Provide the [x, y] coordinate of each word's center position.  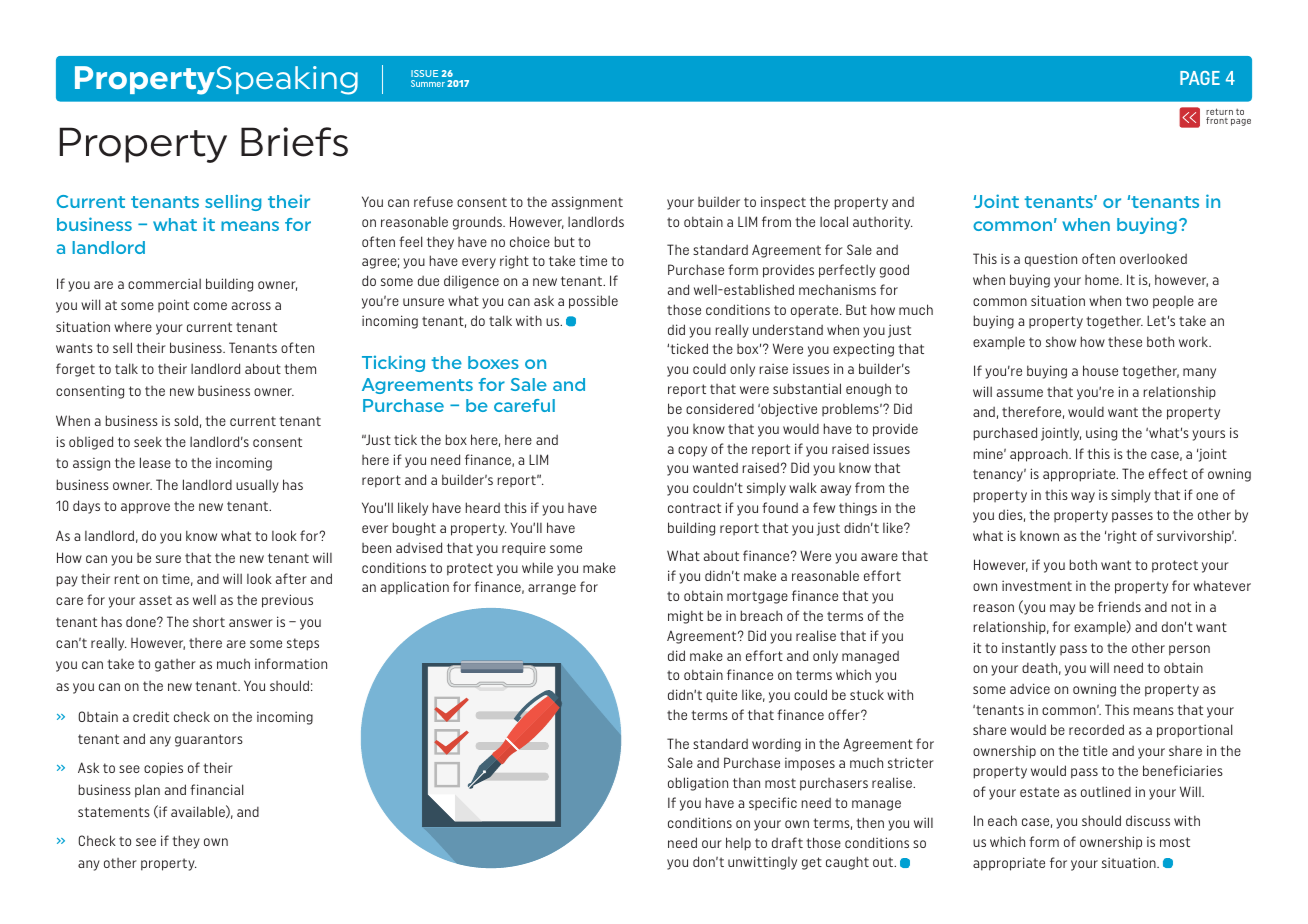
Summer [428, 83]
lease [155, 462]
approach [1040, 455]
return [1219, 113]
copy [692, 451]
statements [114, 812]
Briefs [294, 142]
